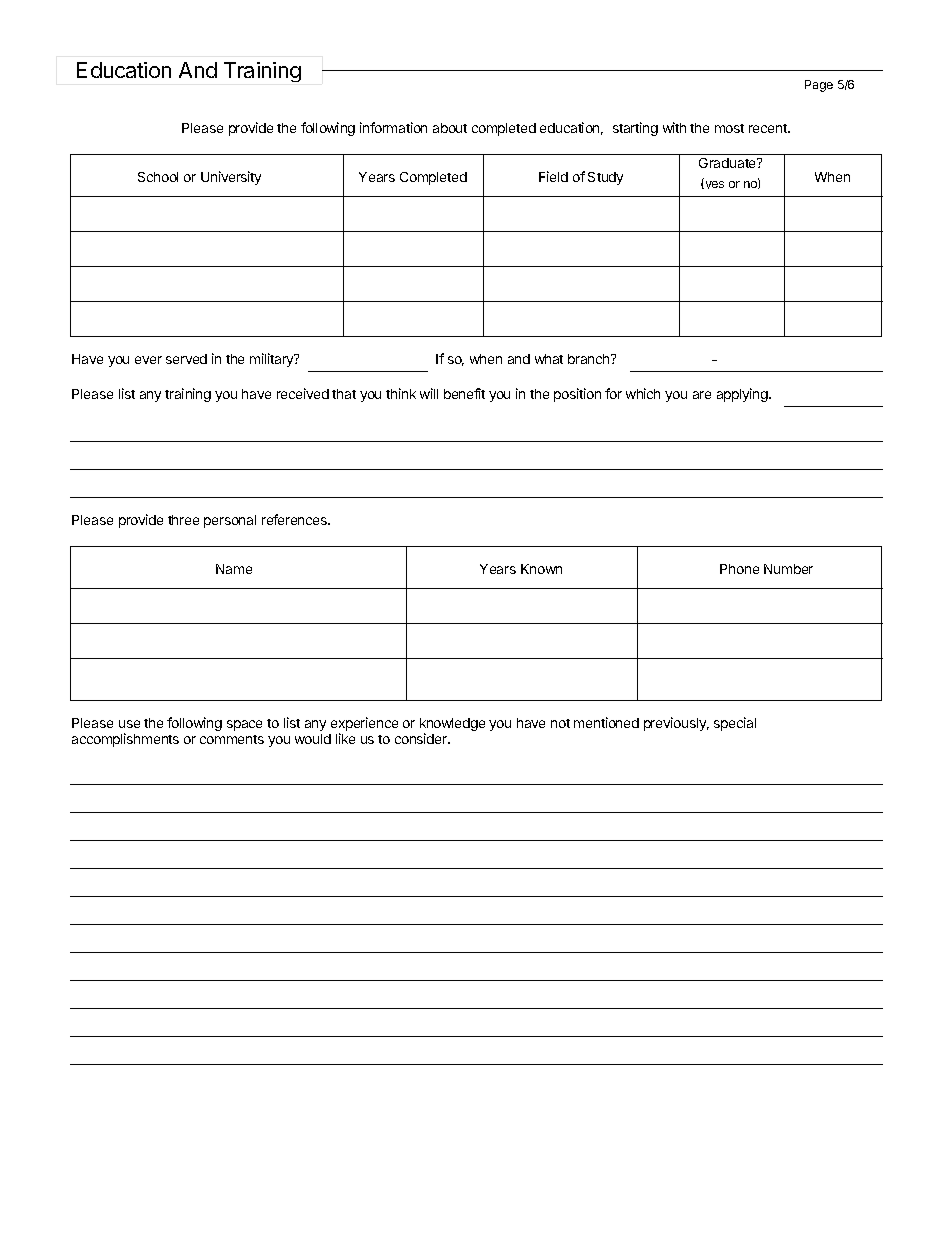  I want to click on received, so click(303, 393).
